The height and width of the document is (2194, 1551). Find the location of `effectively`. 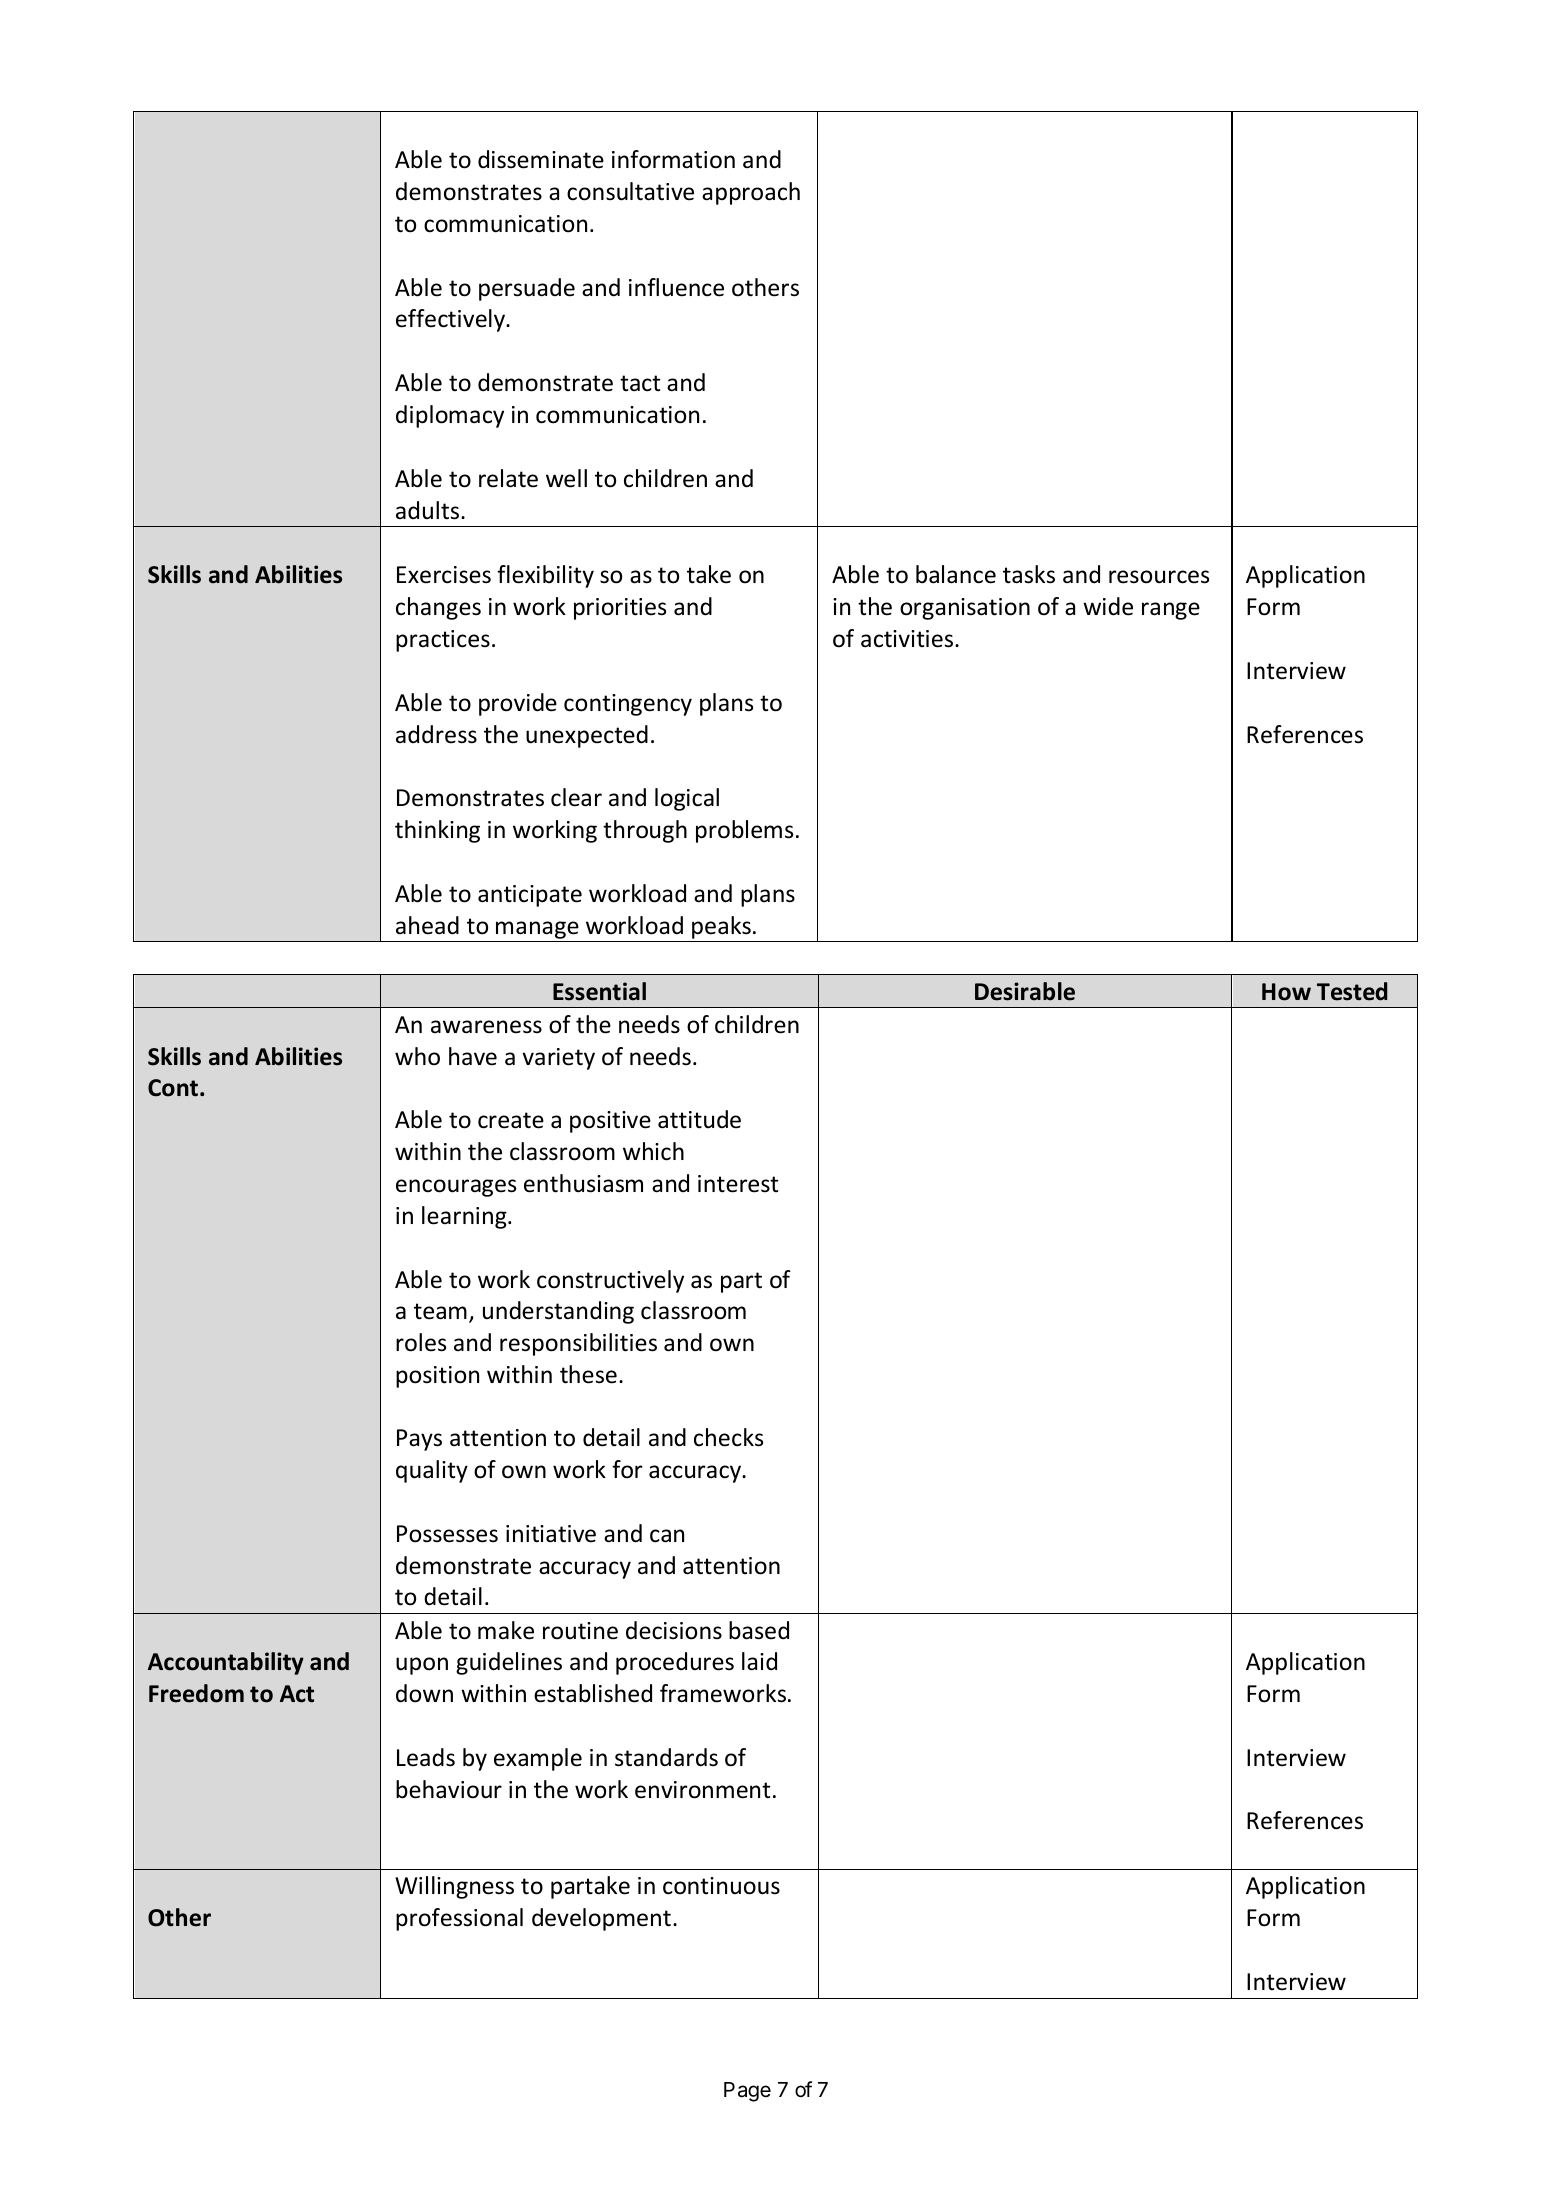

effectively is located at coordinates (451, 320).
